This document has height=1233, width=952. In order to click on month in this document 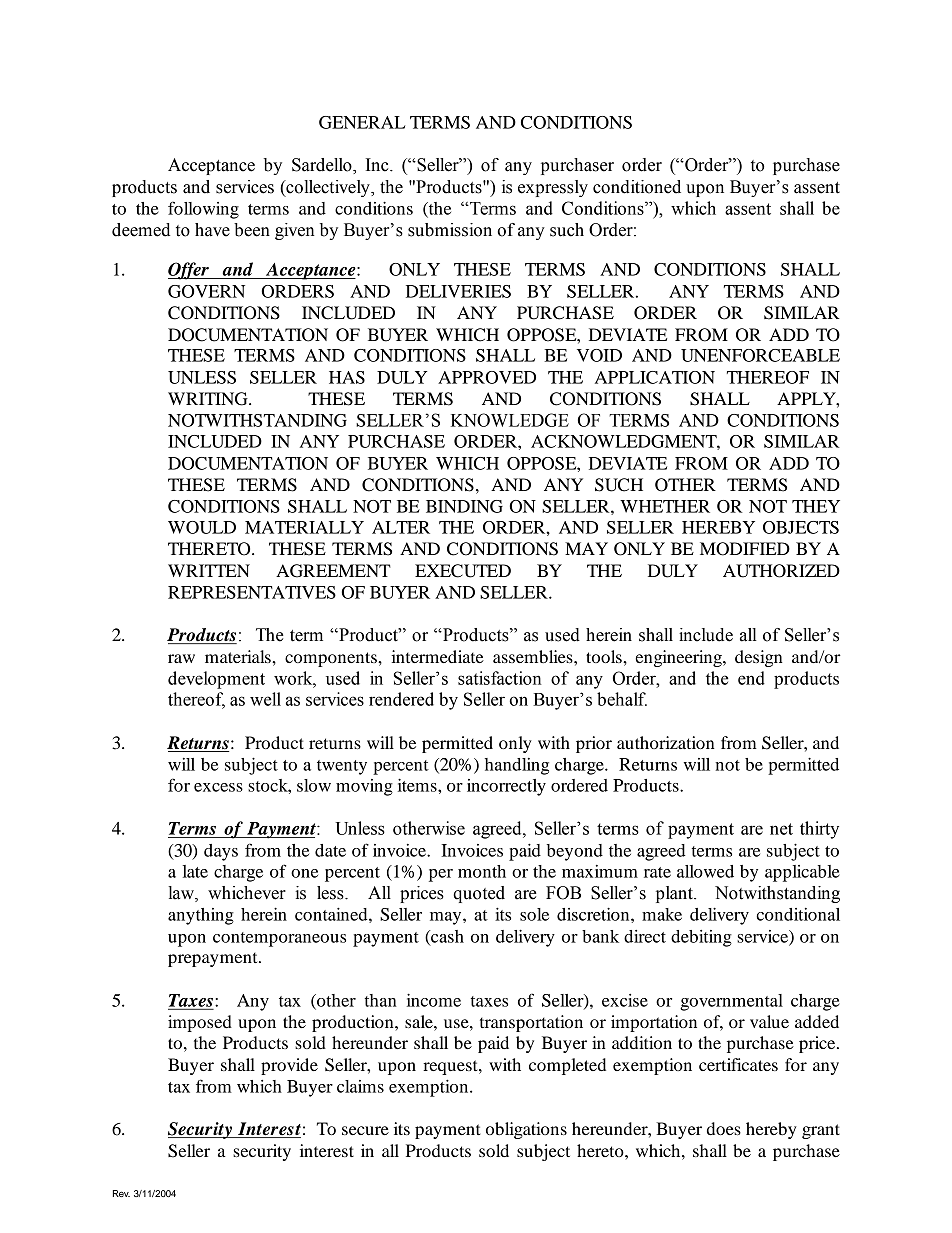, I will do `click(482, 871)`.
